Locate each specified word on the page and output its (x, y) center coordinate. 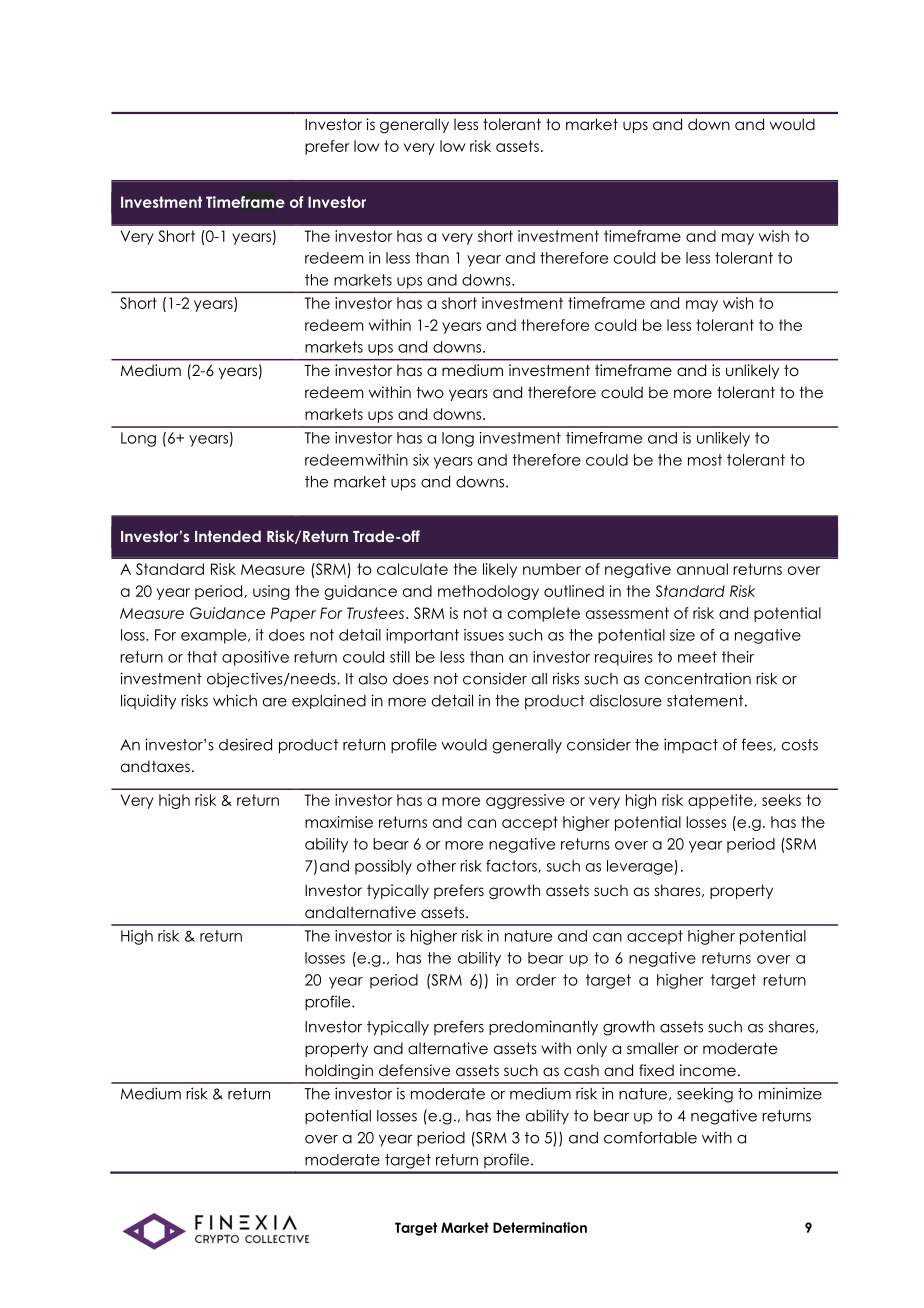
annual (702, 569)
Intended (228, 536)
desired (245, 744)
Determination (540, 1227)
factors (512, 866)
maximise (339, 822)
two (430, 392)
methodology (488, 592)
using (271, 592)
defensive (414, 1070)
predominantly (543, 1028)
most (705, 460)
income (708, 1070)
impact (691, 745)
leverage (641, 867)
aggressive (525, 801)
